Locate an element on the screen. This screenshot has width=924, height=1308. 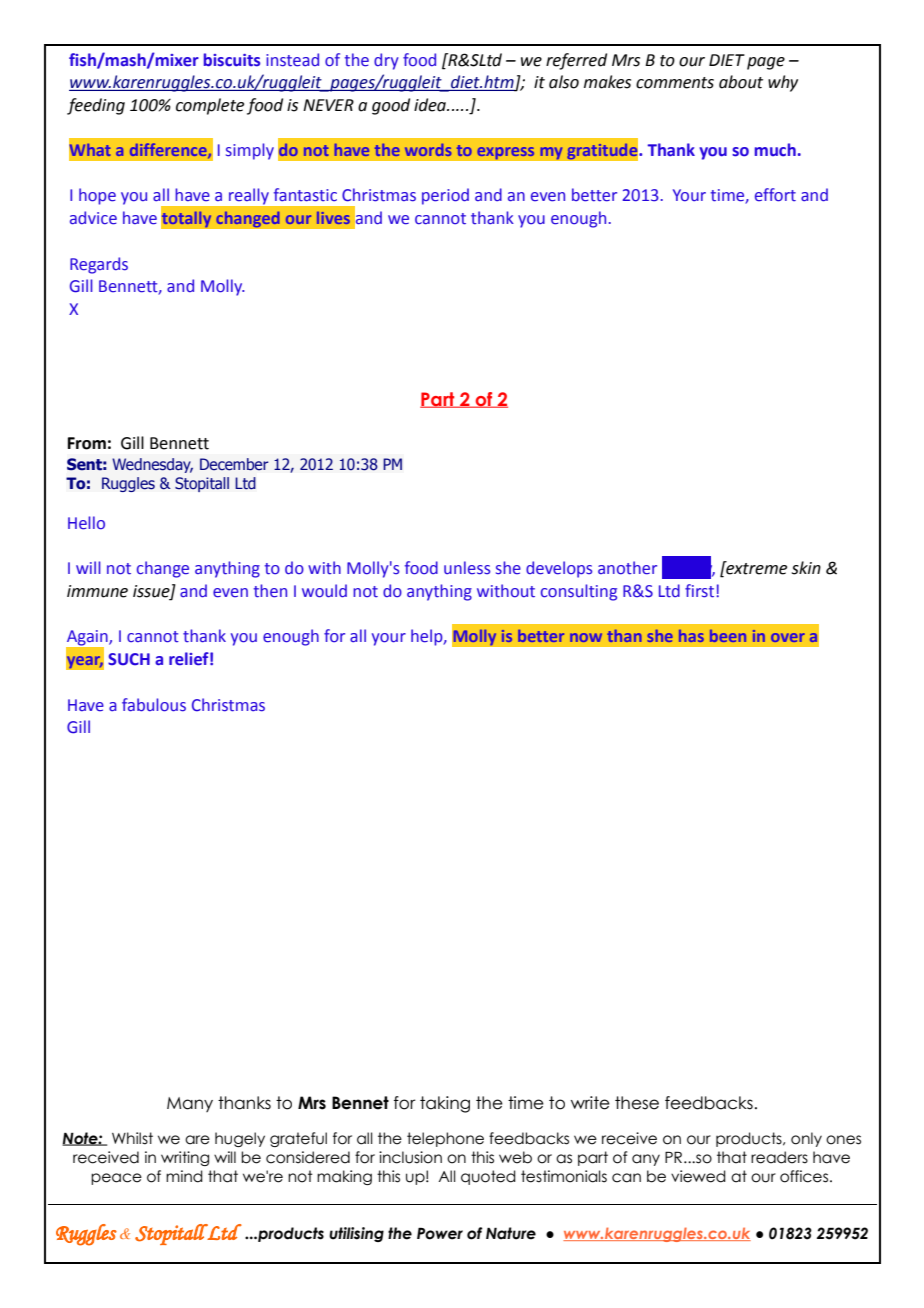
idea is located at coordinates (431, 105).
